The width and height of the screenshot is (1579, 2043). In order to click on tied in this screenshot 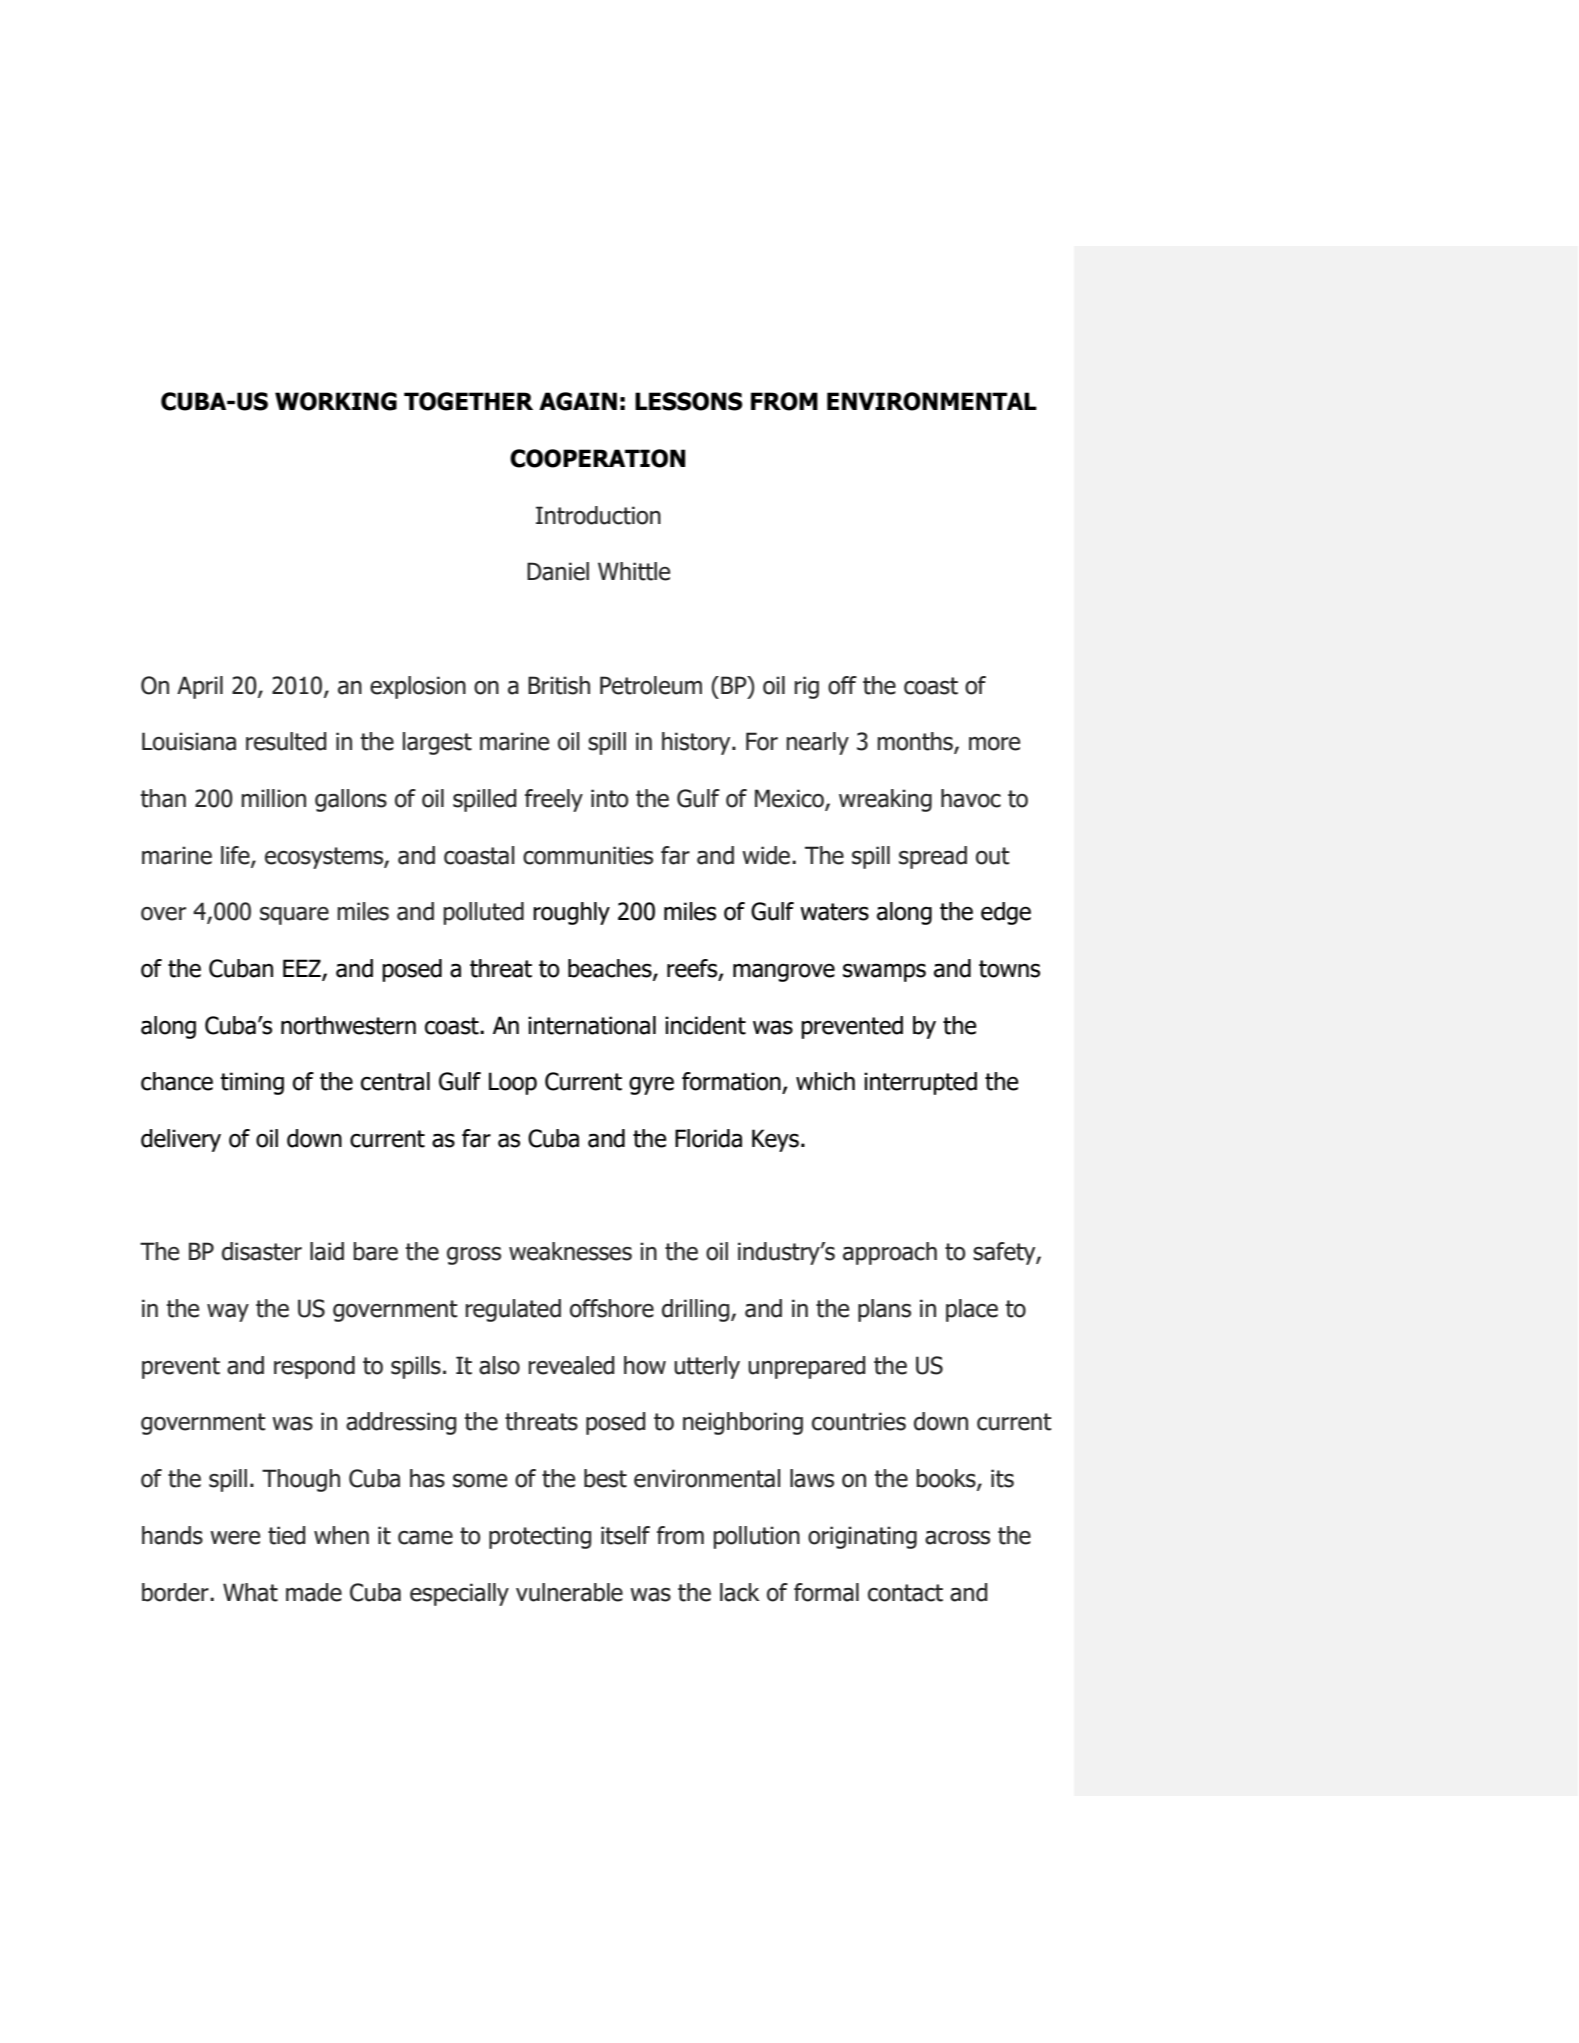, I will do `click(286, 1535)`.
